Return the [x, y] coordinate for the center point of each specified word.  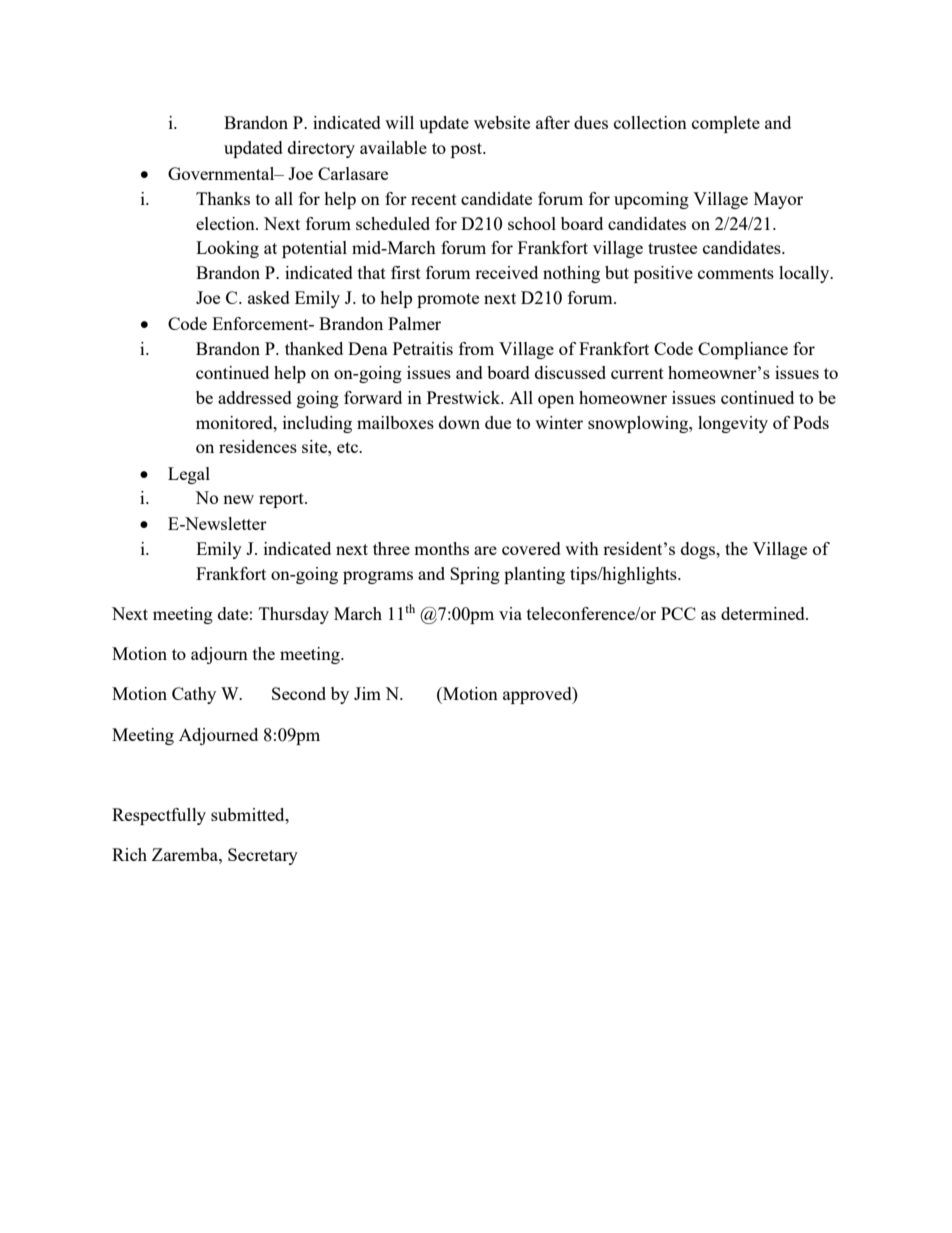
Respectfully [159, 816]
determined [764, 613]
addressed [255, 397]
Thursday [294, 615]
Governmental [222, 173]
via [510, 613]
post [468, 150]
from [476, 348]
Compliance [743, 350]
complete [726, 124]
